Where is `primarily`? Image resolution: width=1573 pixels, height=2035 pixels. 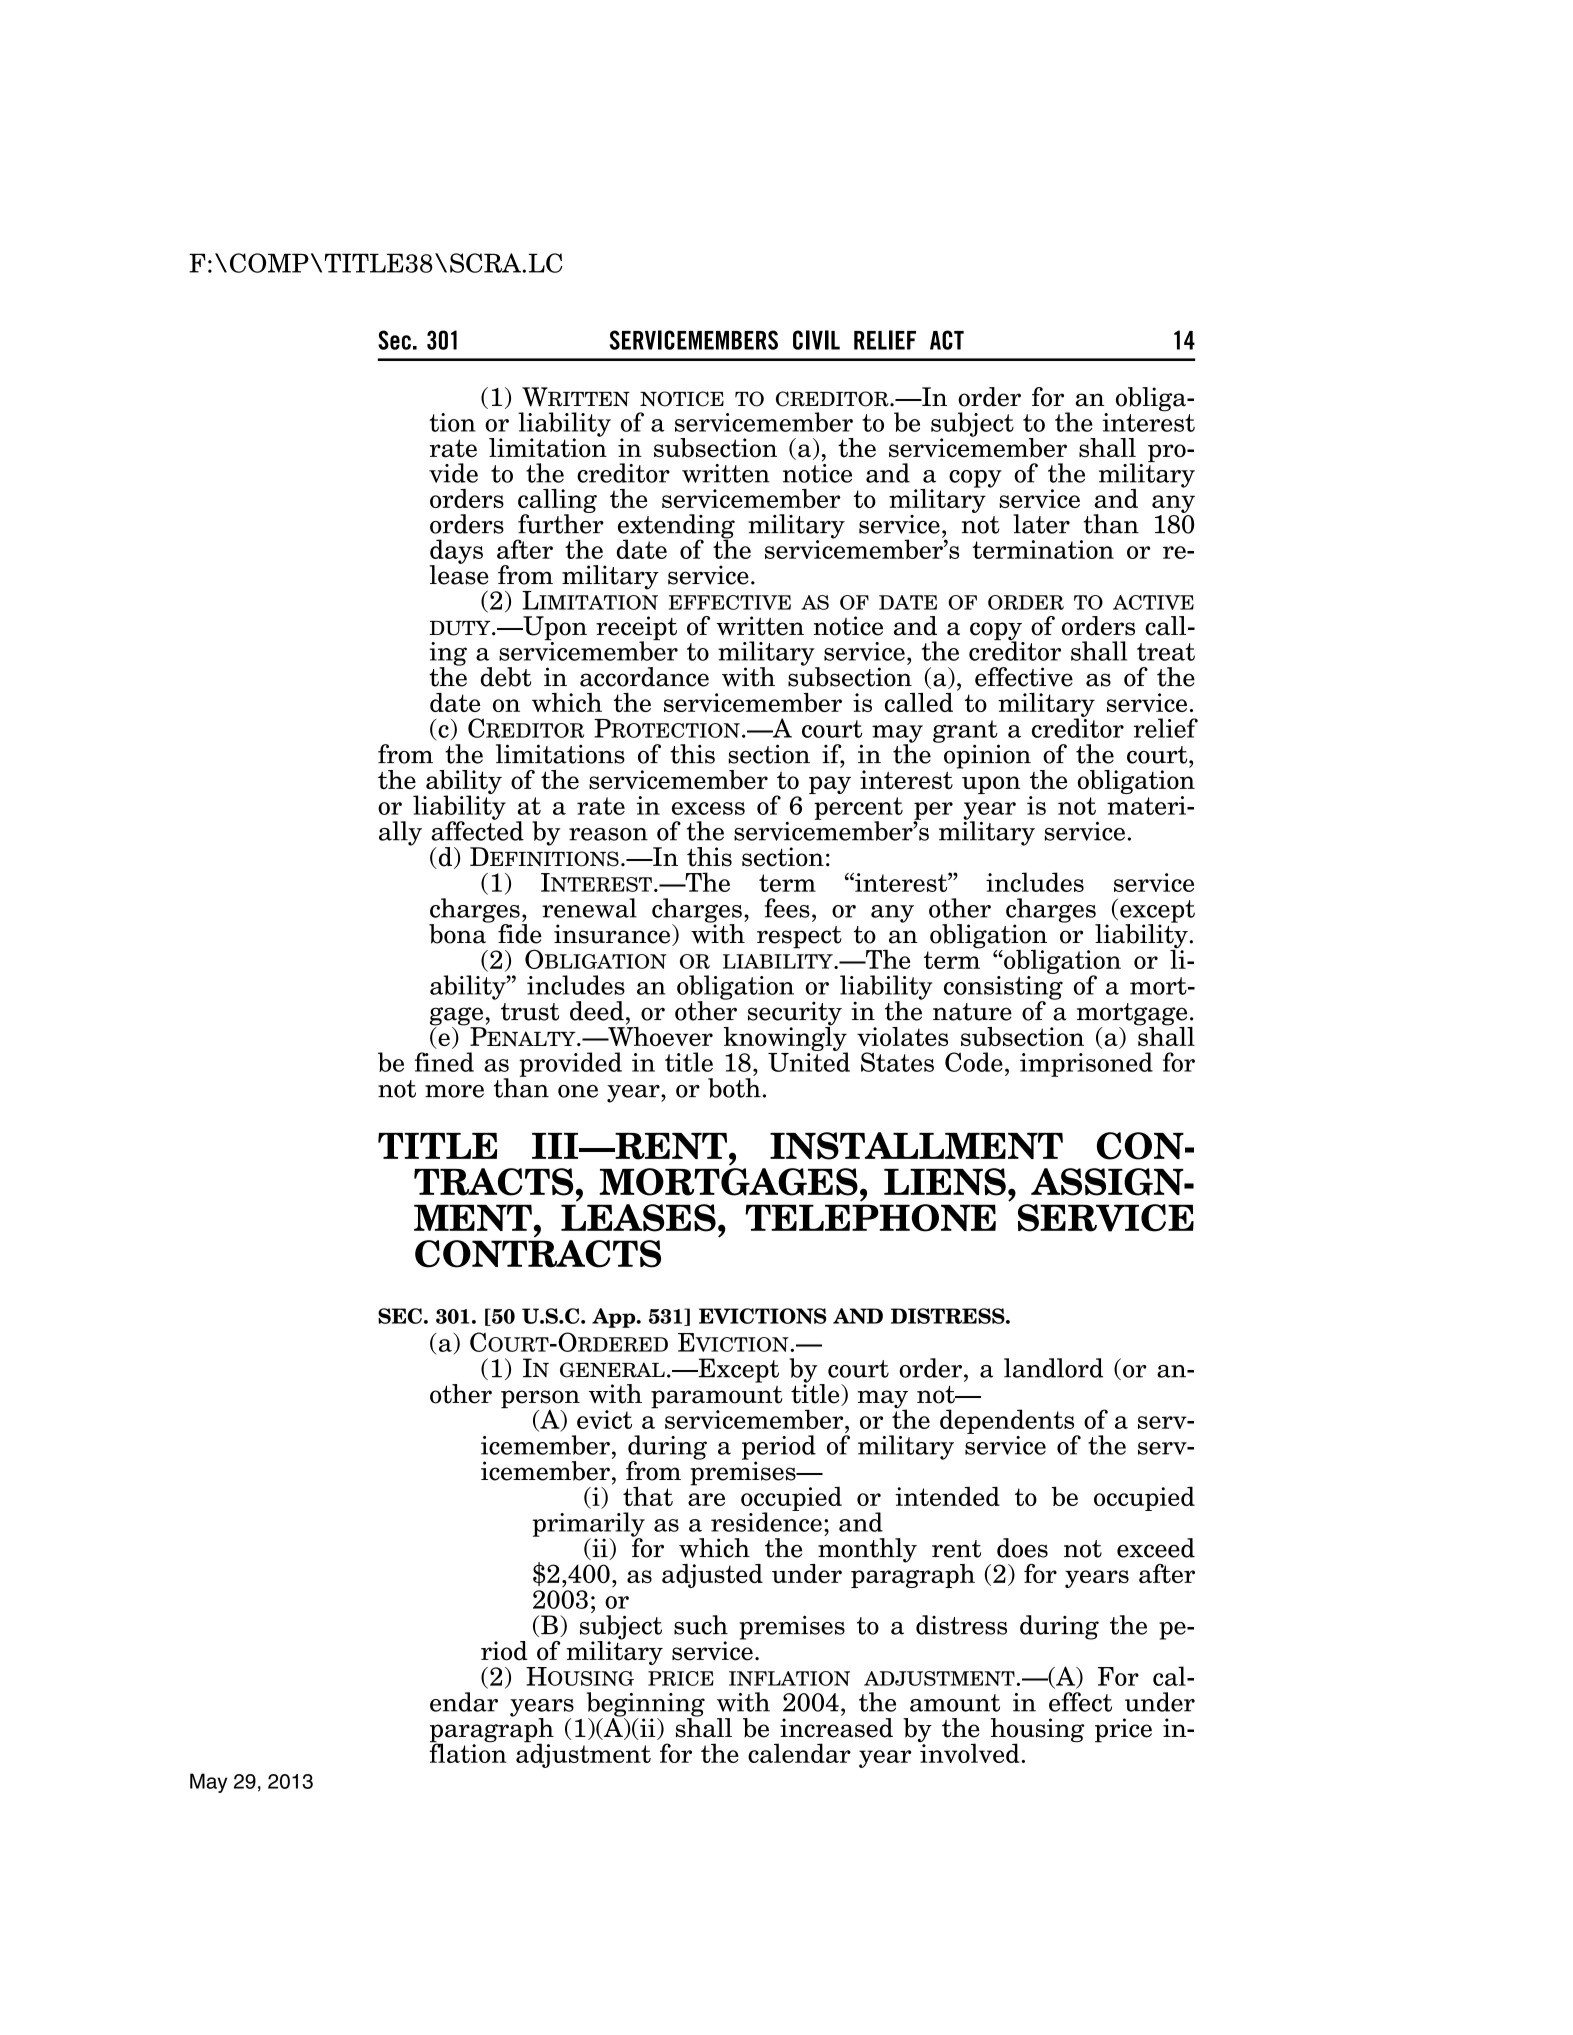 primarily is located at coordinates (589, 1525).
